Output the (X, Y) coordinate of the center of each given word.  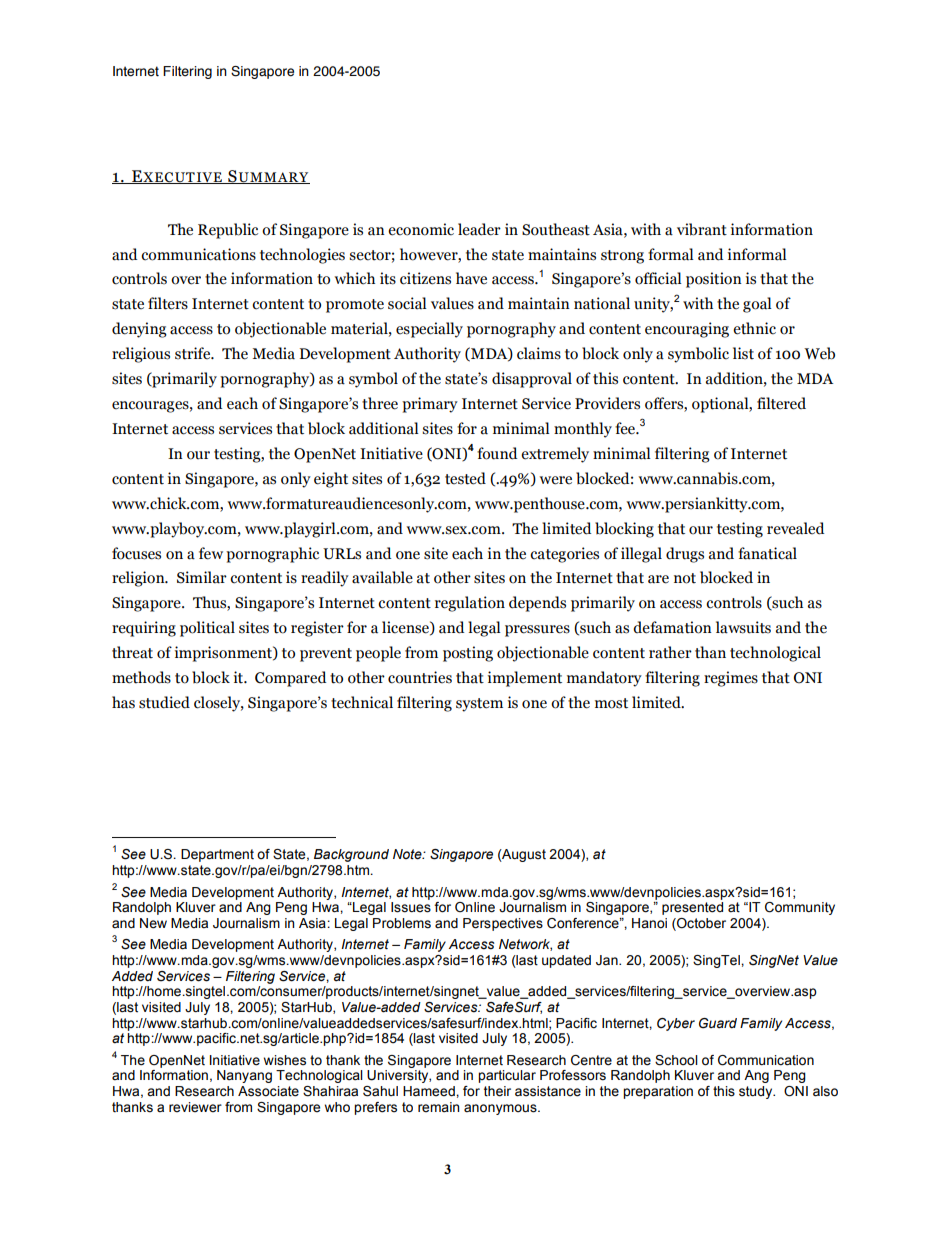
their (497, 1091)
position (714, 280)
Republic (228, 231)
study (757, 1092)
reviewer (195, 1107)
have (471, 278)
